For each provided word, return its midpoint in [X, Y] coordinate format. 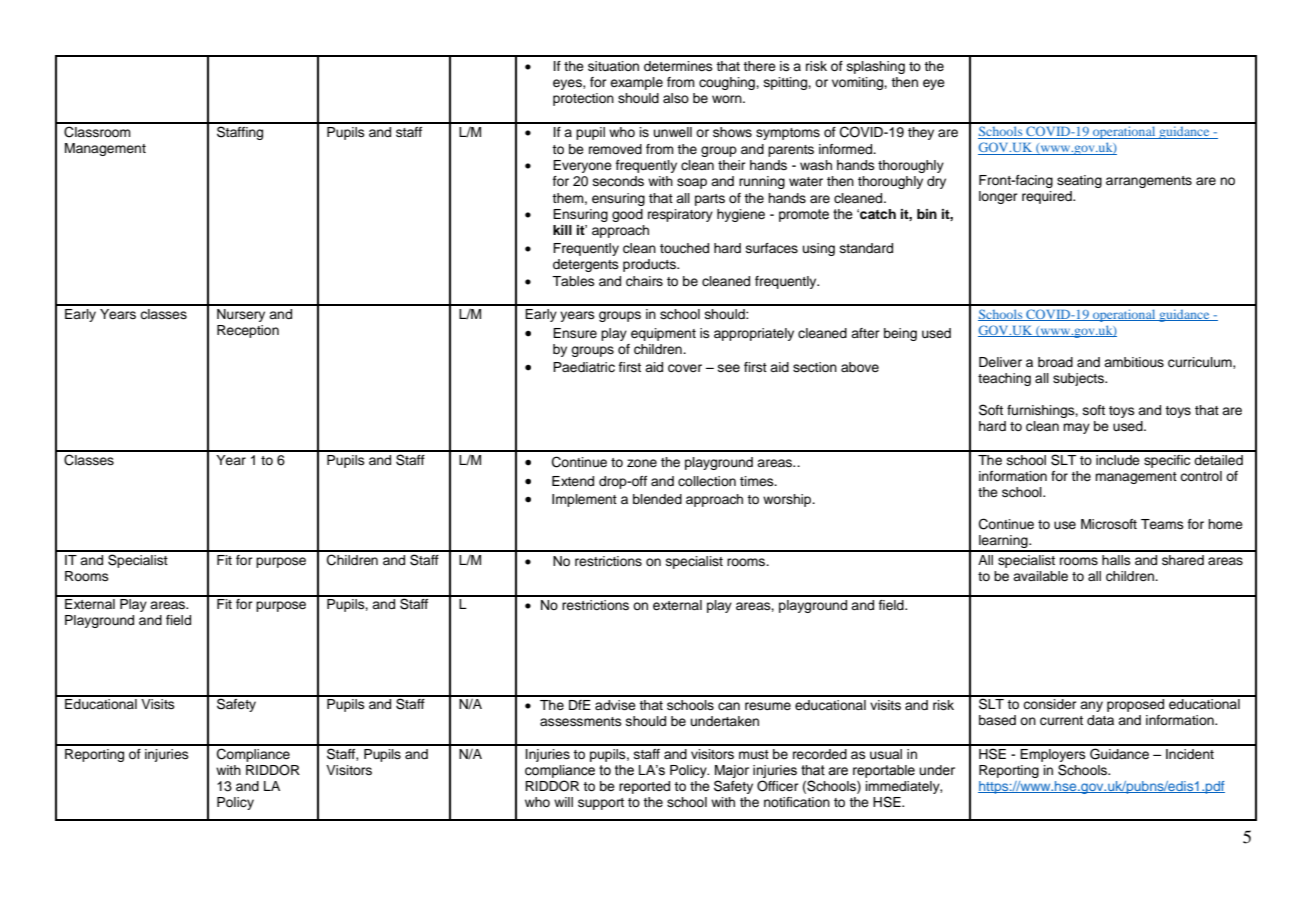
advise [615, 705]
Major [732, 771]
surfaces [772, 248]
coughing [728, 83]
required [1048, 197]
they [921, 133]
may [1076, 428]
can [729, 706]
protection [583, 99]
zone [642, 463]
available [1040, 576]
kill [562, 230]
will [563, 802]
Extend [573, 481]
